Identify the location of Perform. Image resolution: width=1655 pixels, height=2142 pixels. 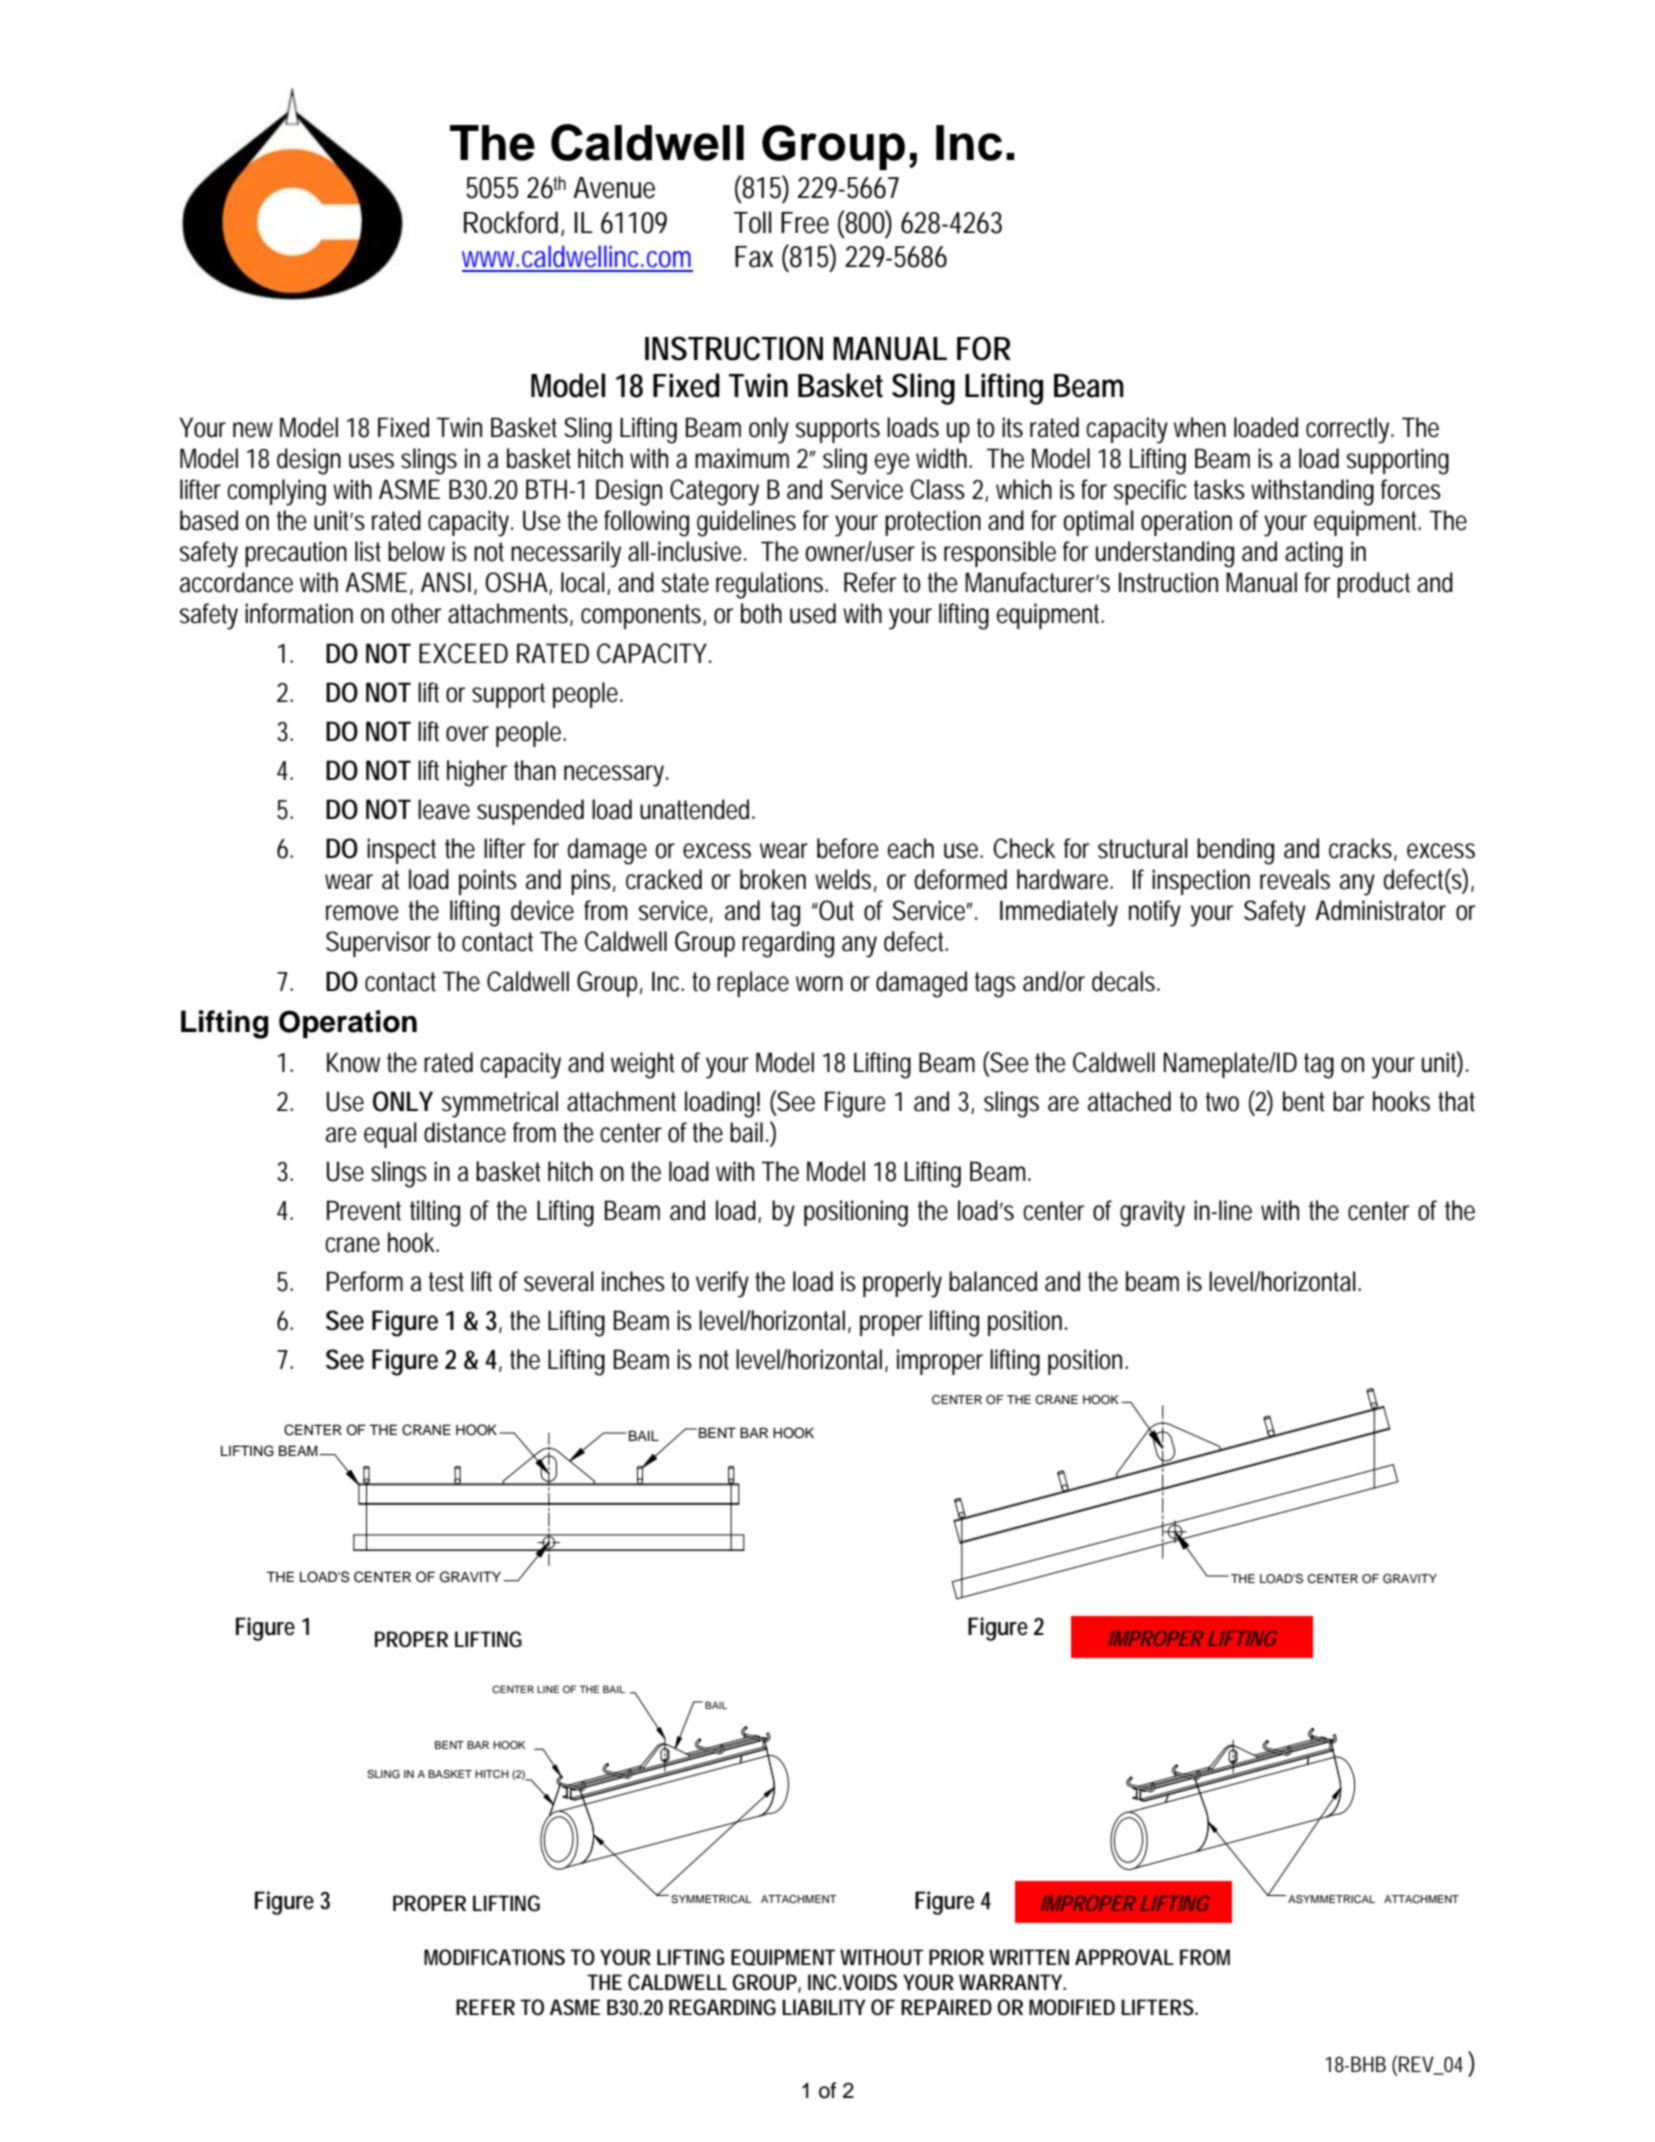
(365, 1281).
